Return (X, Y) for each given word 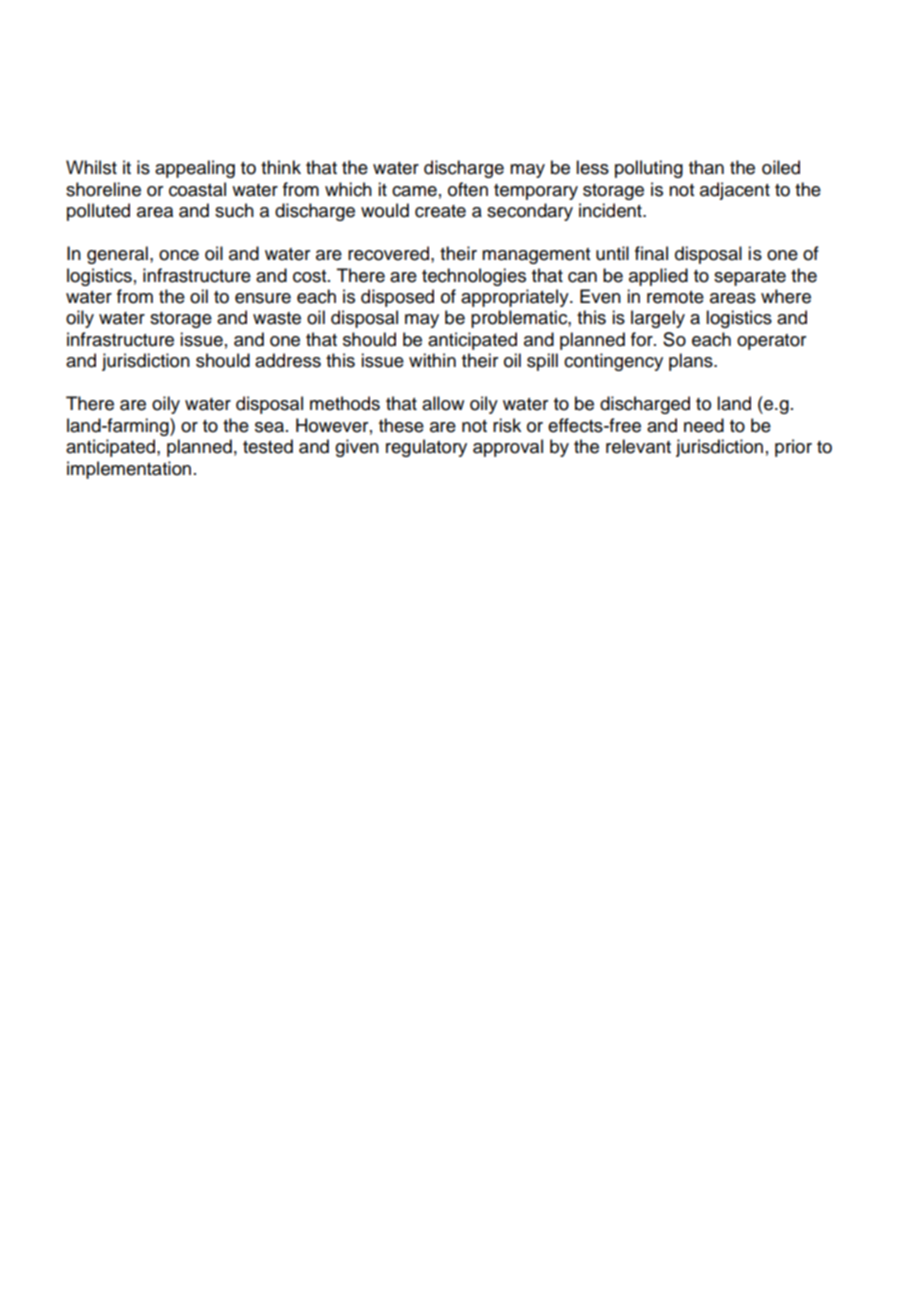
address (288, 360)
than (706, 167)
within (432, 360)
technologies (474, 277)
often (468, 189)
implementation (129, 470)
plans (692, 362)
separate (750, 278)
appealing (195, 169)
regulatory (426, 448)
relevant (638, 446)
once (179, 255)
